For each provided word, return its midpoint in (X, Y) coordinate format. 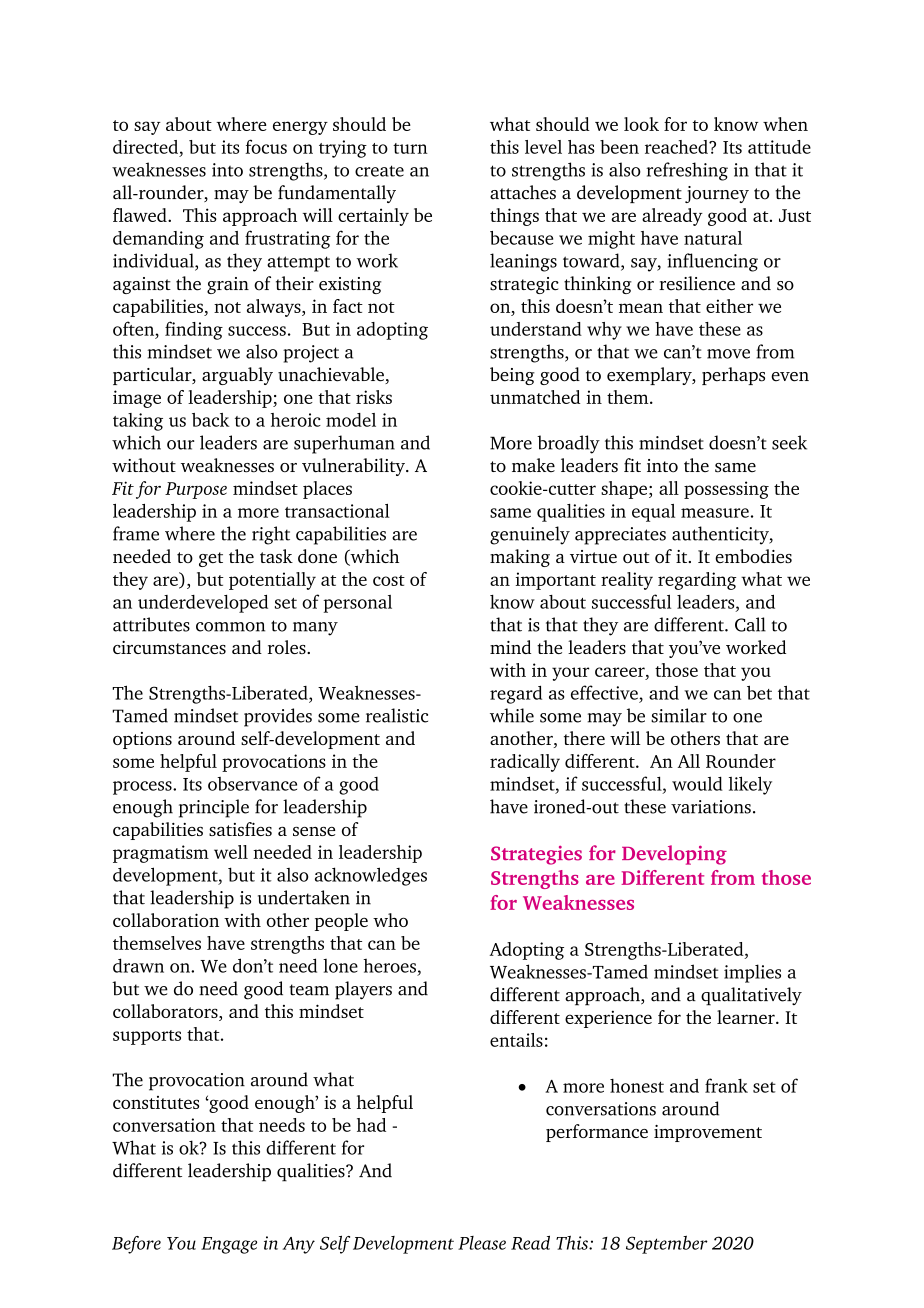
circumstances (169, 647)
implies (752, 973)
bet (759, 692)
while (512, 715)
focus (266, 146)
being (512, 376)
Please (482, 1243)
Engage (229, 1245)
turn (410, 148)
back (210, 420)
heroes (389, 966)
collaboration (166, 920)
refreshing (687, 171)
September (667, 1244)
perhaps (733, 376)
